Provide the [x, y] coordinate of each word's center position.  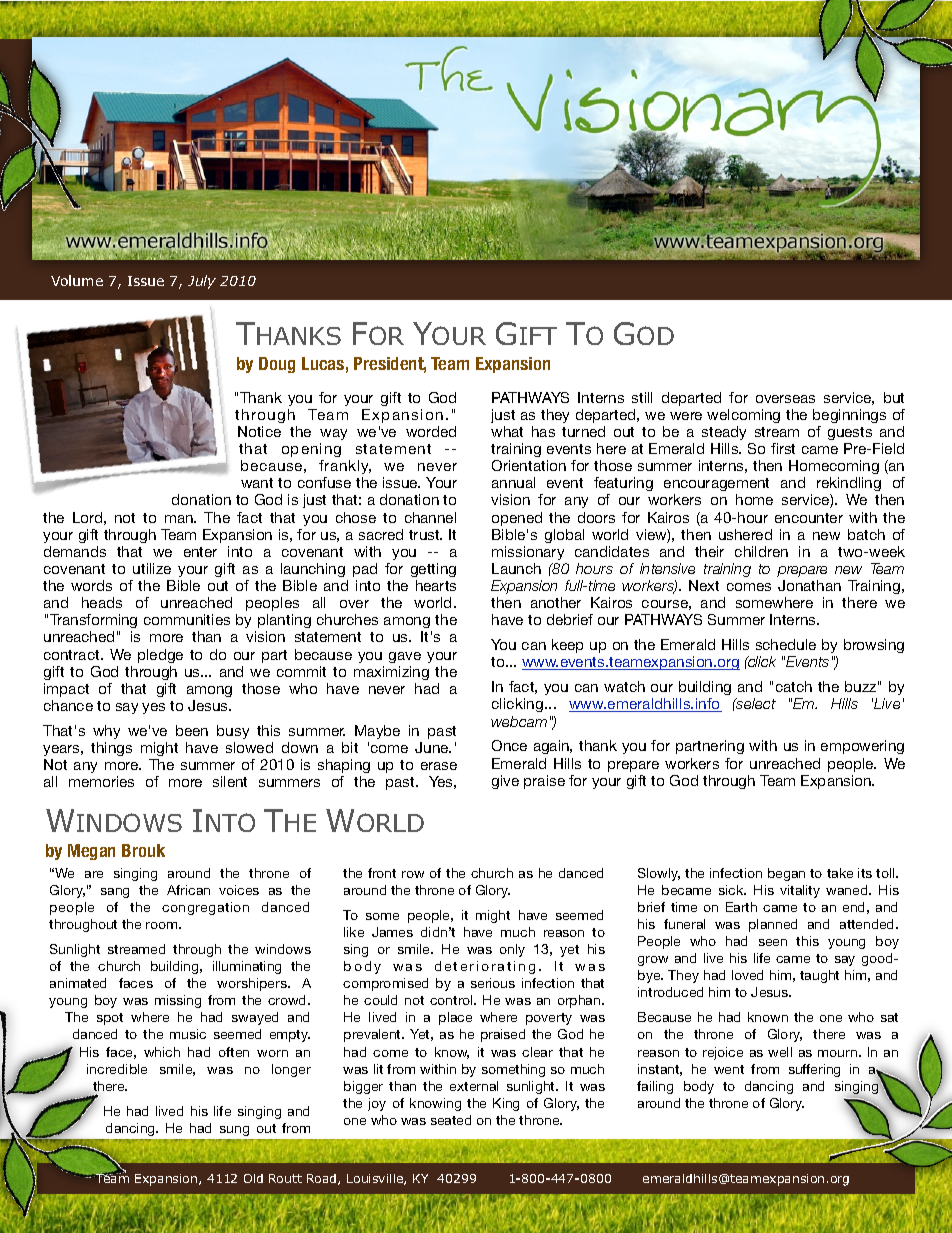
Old [253, 1178]
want [257, 483]
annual [513, 482]
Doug [277, 365]
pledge [160, 656]
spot [110, 1019]
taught [819, 976]
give [505, 782]
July [202, 282]
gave [405, 657]
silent [230, 781]
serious [493, 983]
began [786, 874]
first [783, 448]
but [894, 397]
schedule [786, 644]
